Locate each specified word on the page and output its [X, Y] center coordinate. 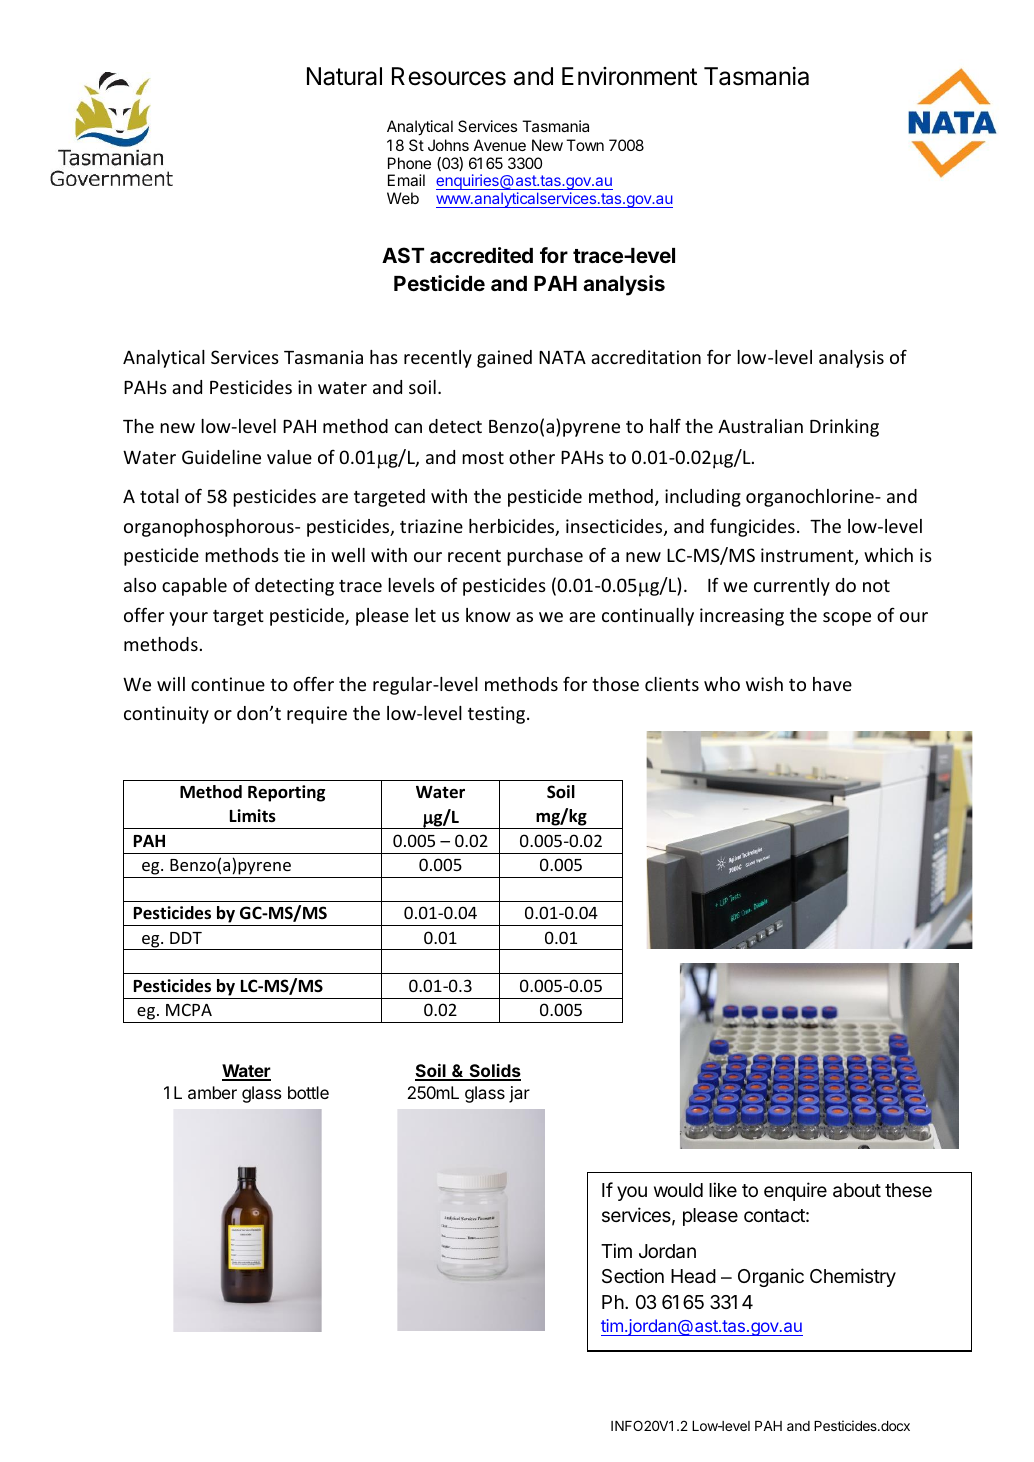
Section [633, 1275]
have [832, 684]
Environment [629, 76]
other [532, 457]
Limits [253, 816]
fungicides [752, 527]
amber [212, 1092]
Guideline [221, 457]
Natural [344, 76]
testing [498, 715]
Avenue [500, 145]
